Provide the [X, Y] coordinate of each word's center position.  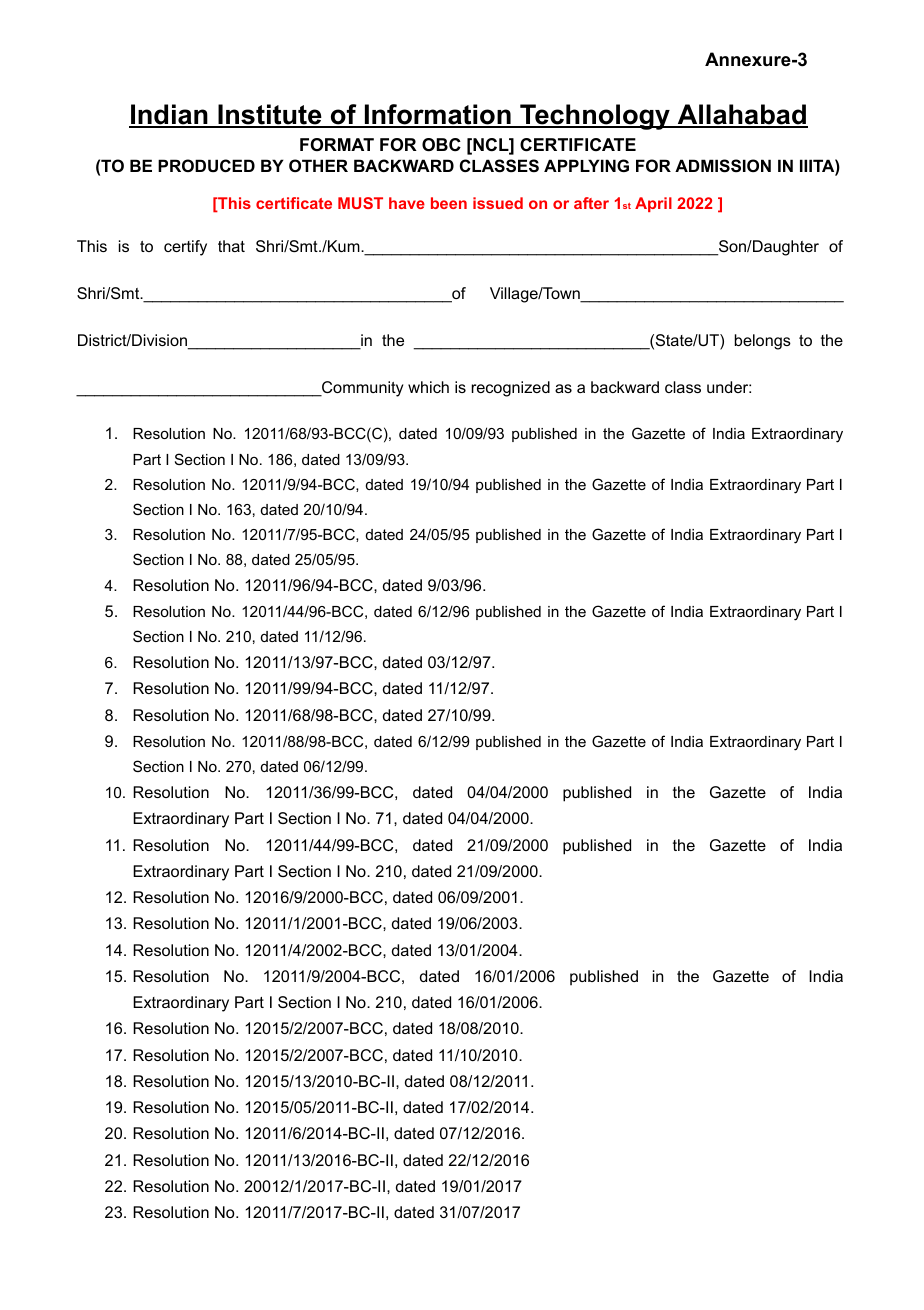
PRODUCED [206, 165]
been [449, 203]
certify [185, 248]
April [653, 204]
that [231, 246]
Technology [595, 117]
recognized [511, 389]
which [428, 387]
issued [498, 203]
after [591, 203]
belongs [763, 342]
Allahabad [741, 115]
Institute [270, 115]
